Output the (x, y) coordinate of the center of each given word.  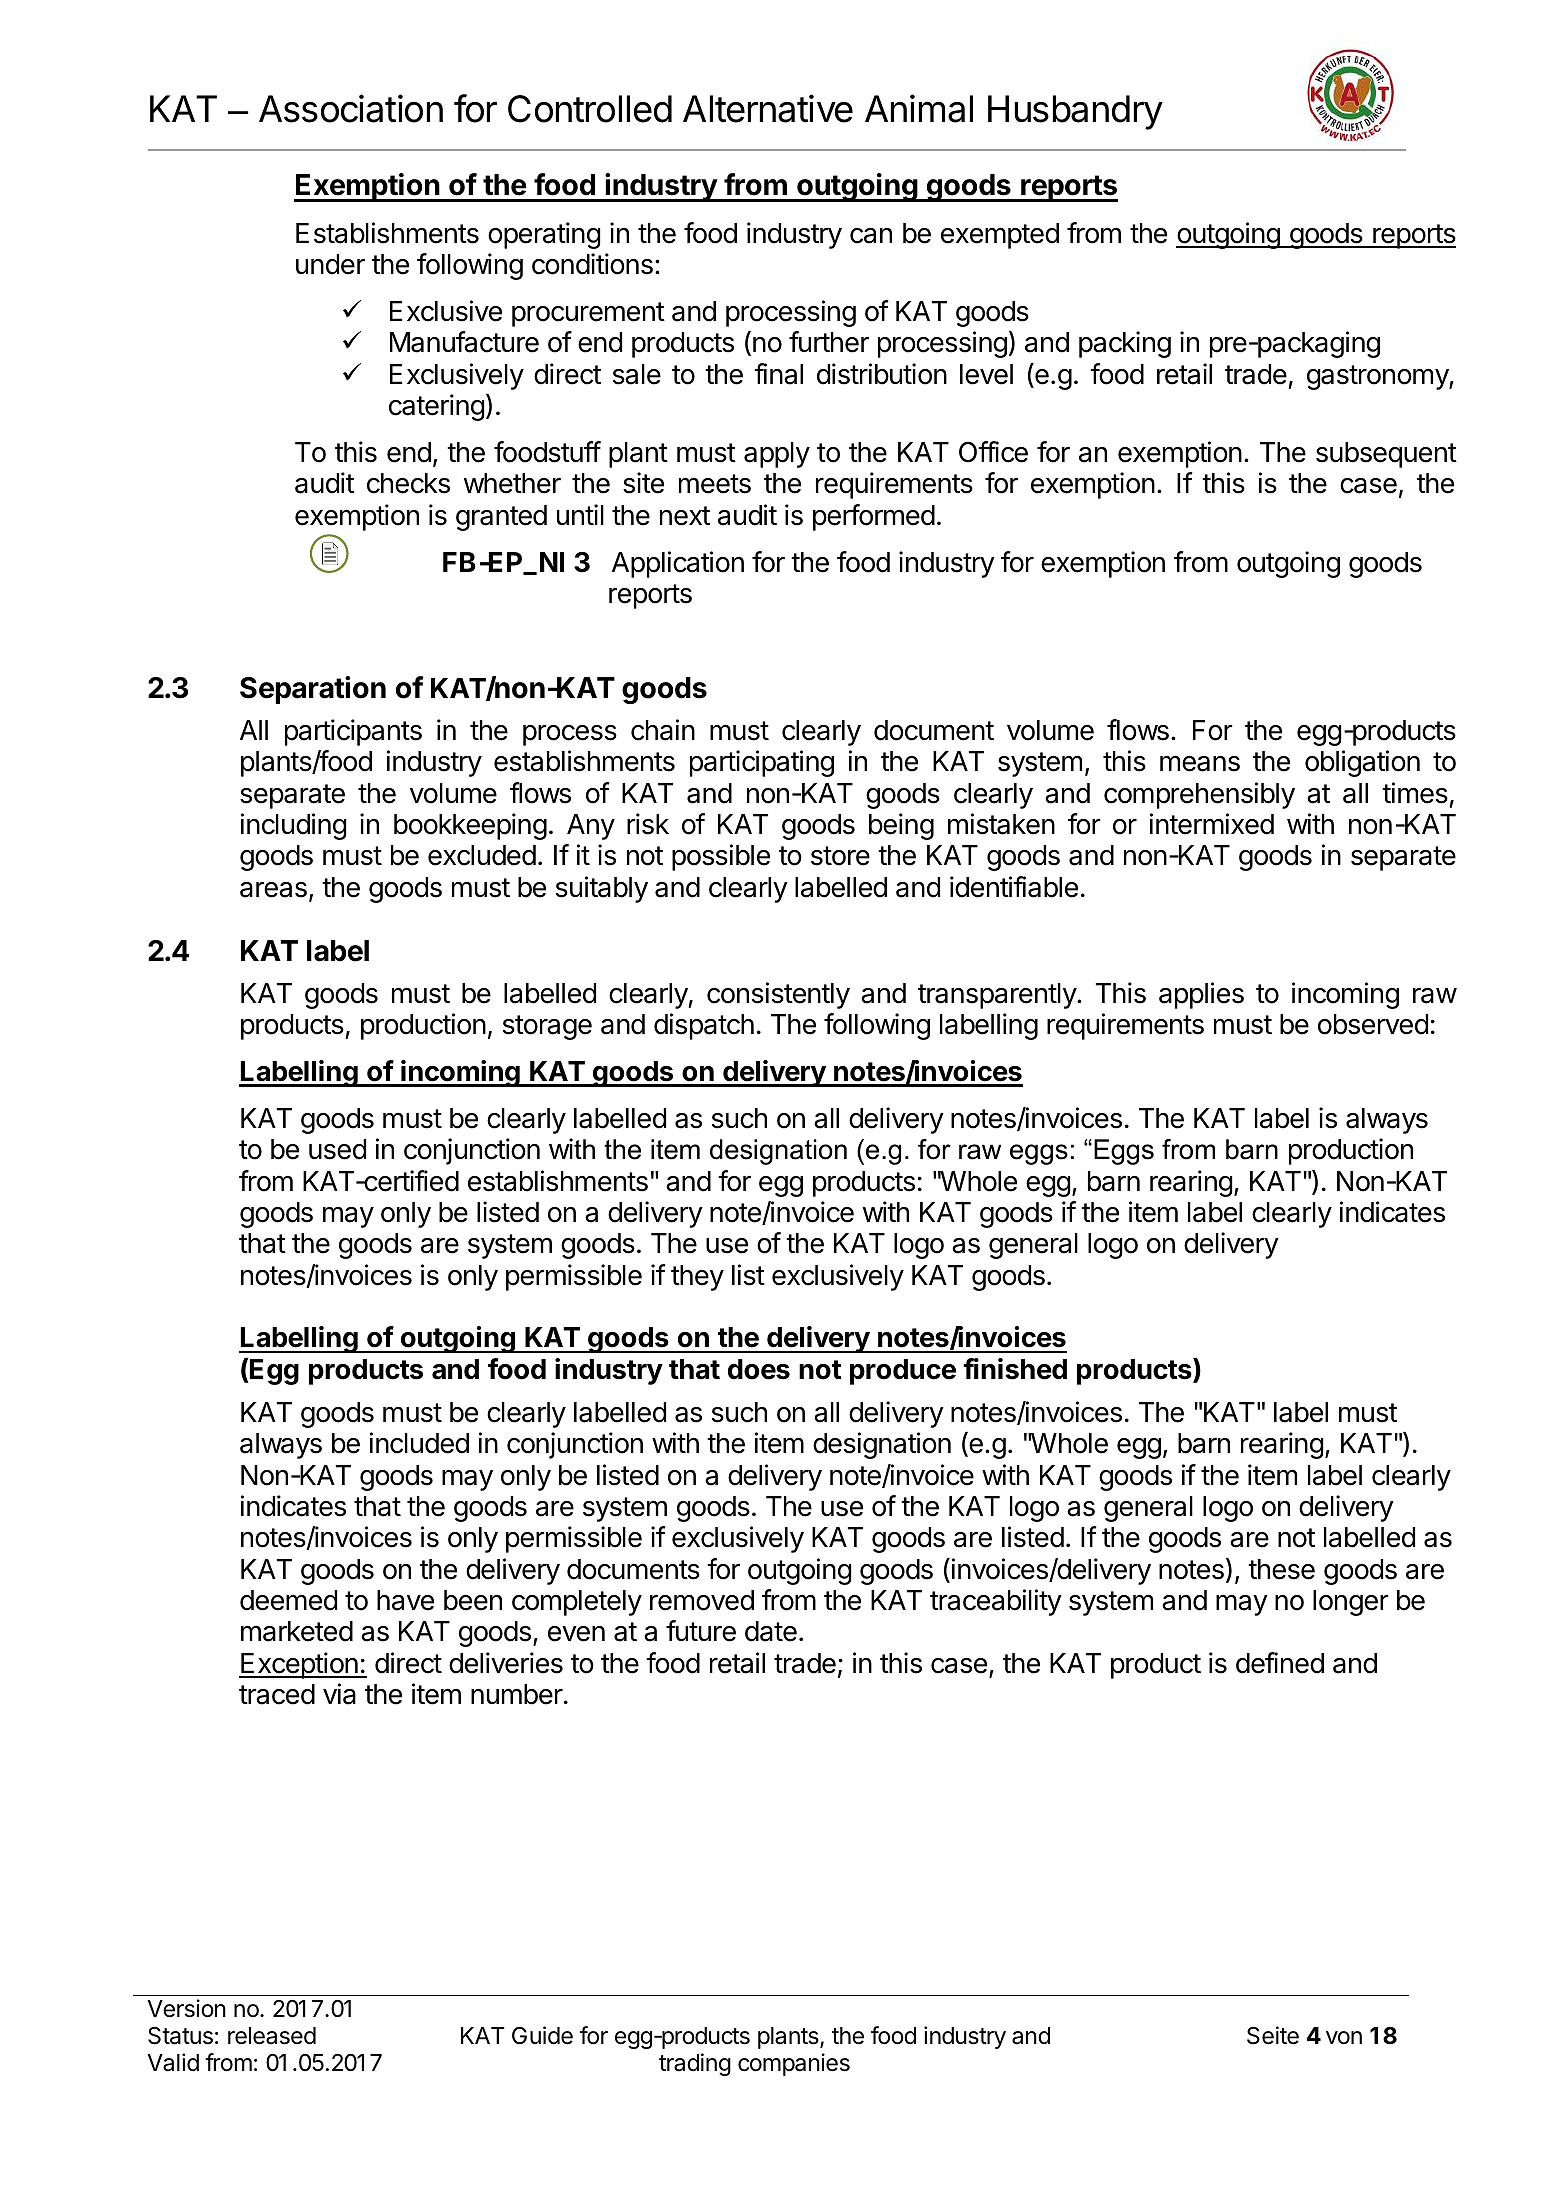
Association (351, 108)
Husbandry (1075, 112)
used (337, 1149)
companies (794, 2064)
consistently (778, 995)
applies (1201, 995)
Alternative (768, 108)
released (272, 2036)
